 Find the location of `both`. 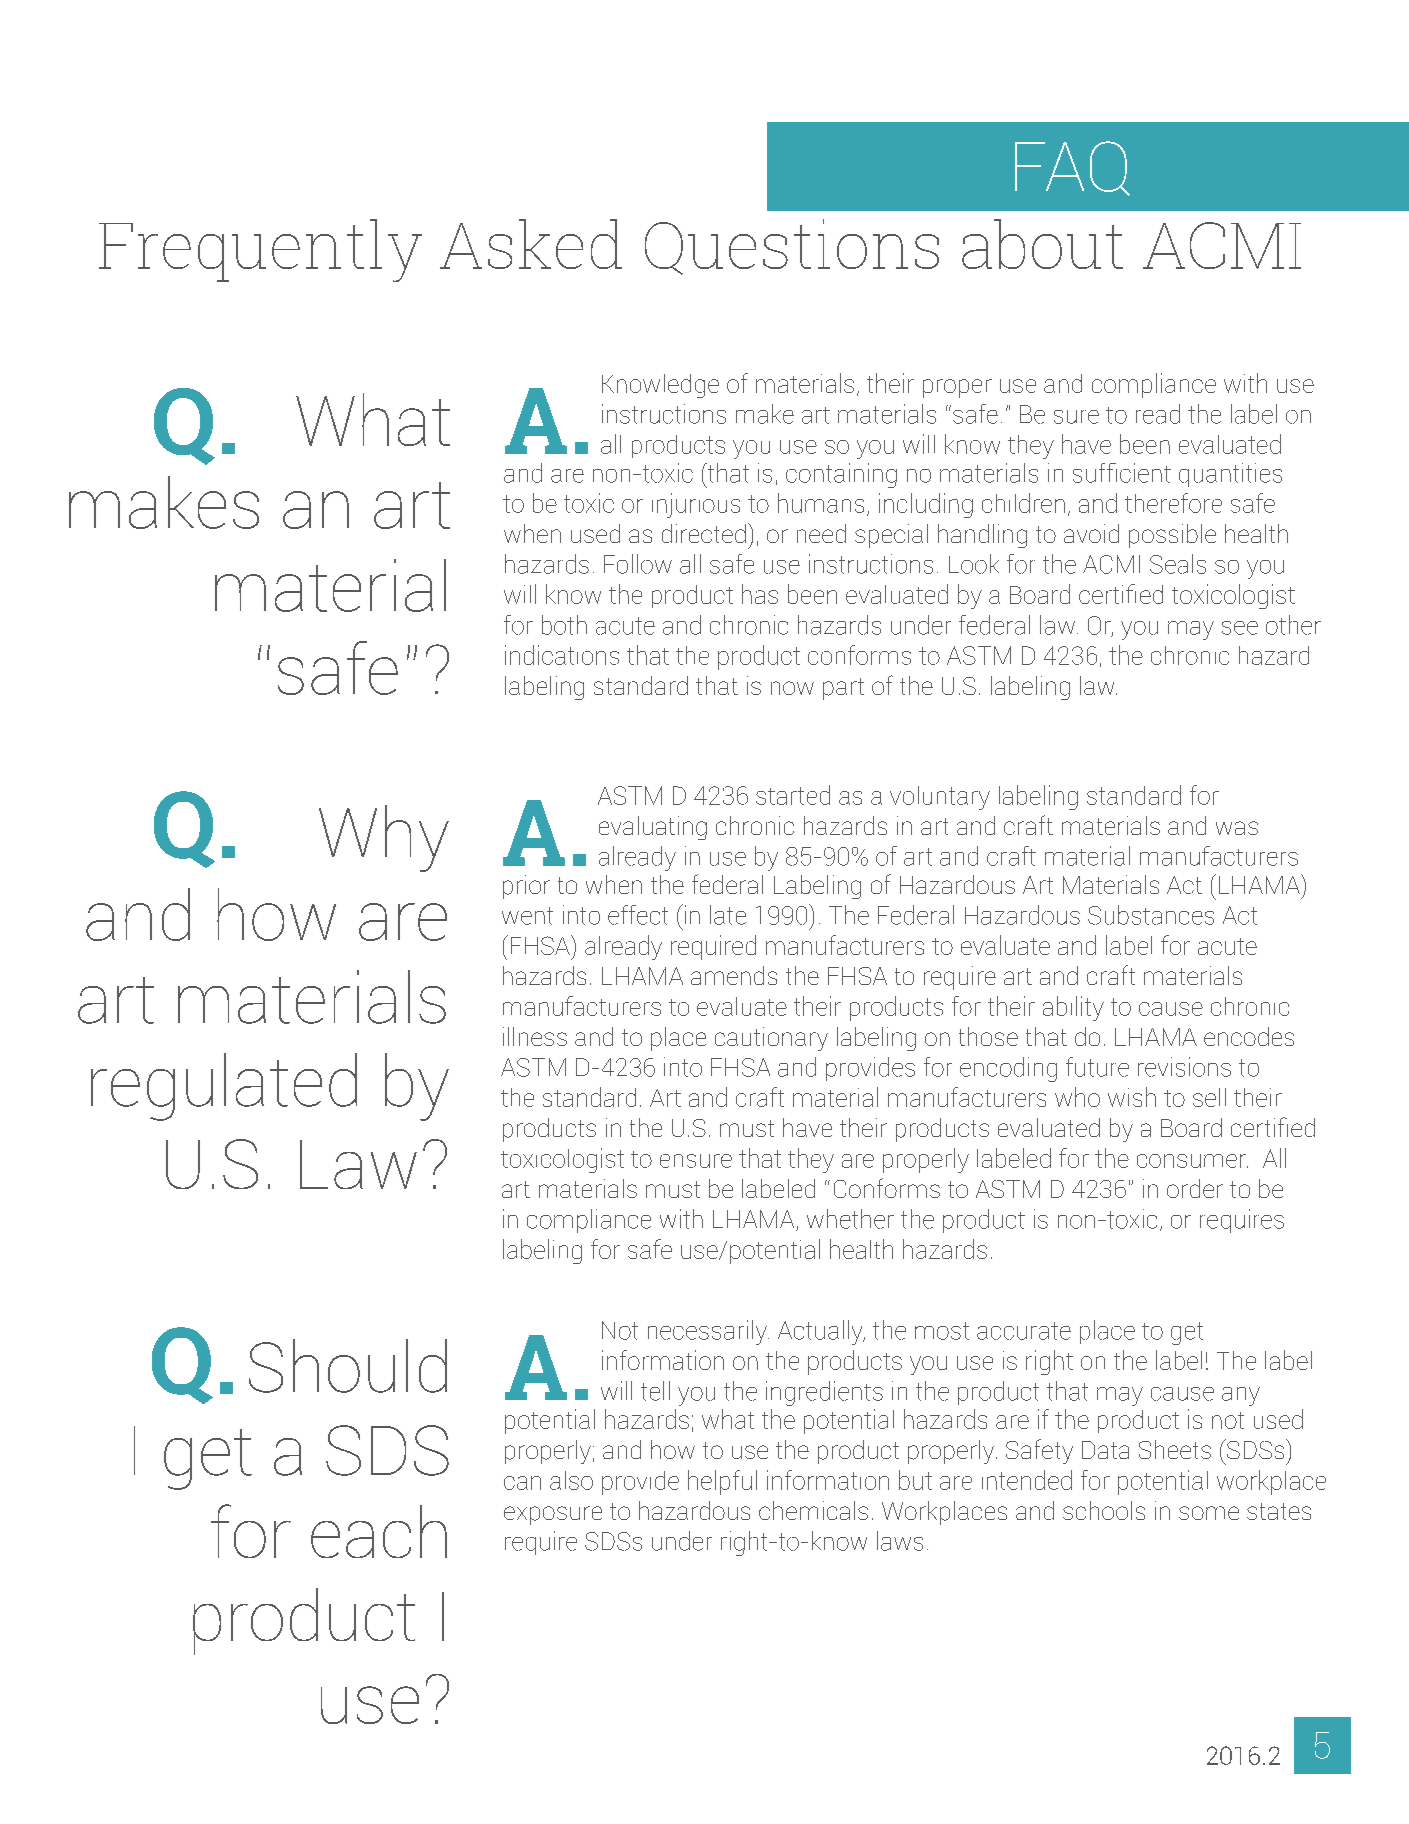

both is located at coordinates (564, 625).
